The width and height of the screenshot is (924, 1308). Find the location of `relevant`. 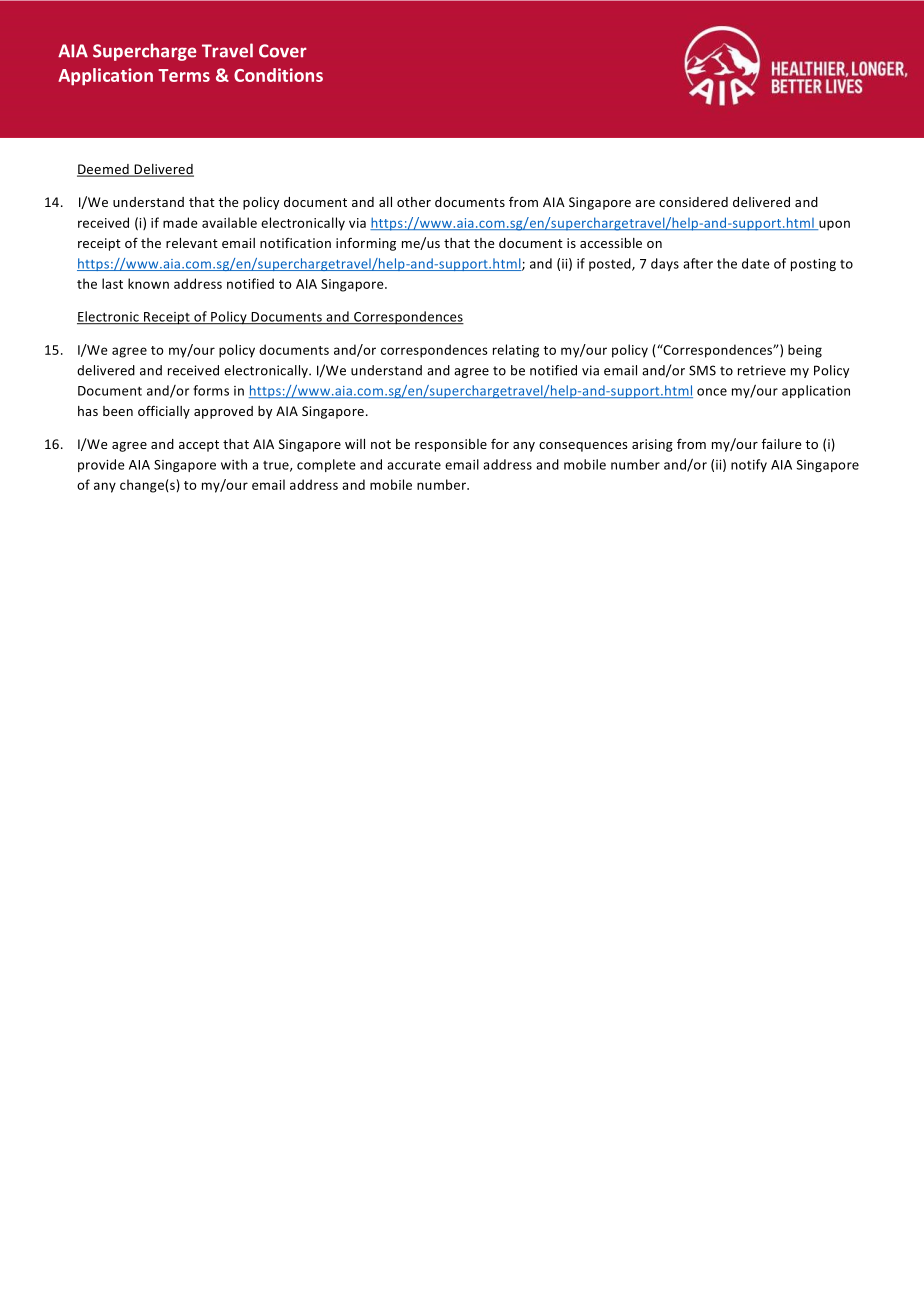

relevant is located at coordinates (192, 243).
